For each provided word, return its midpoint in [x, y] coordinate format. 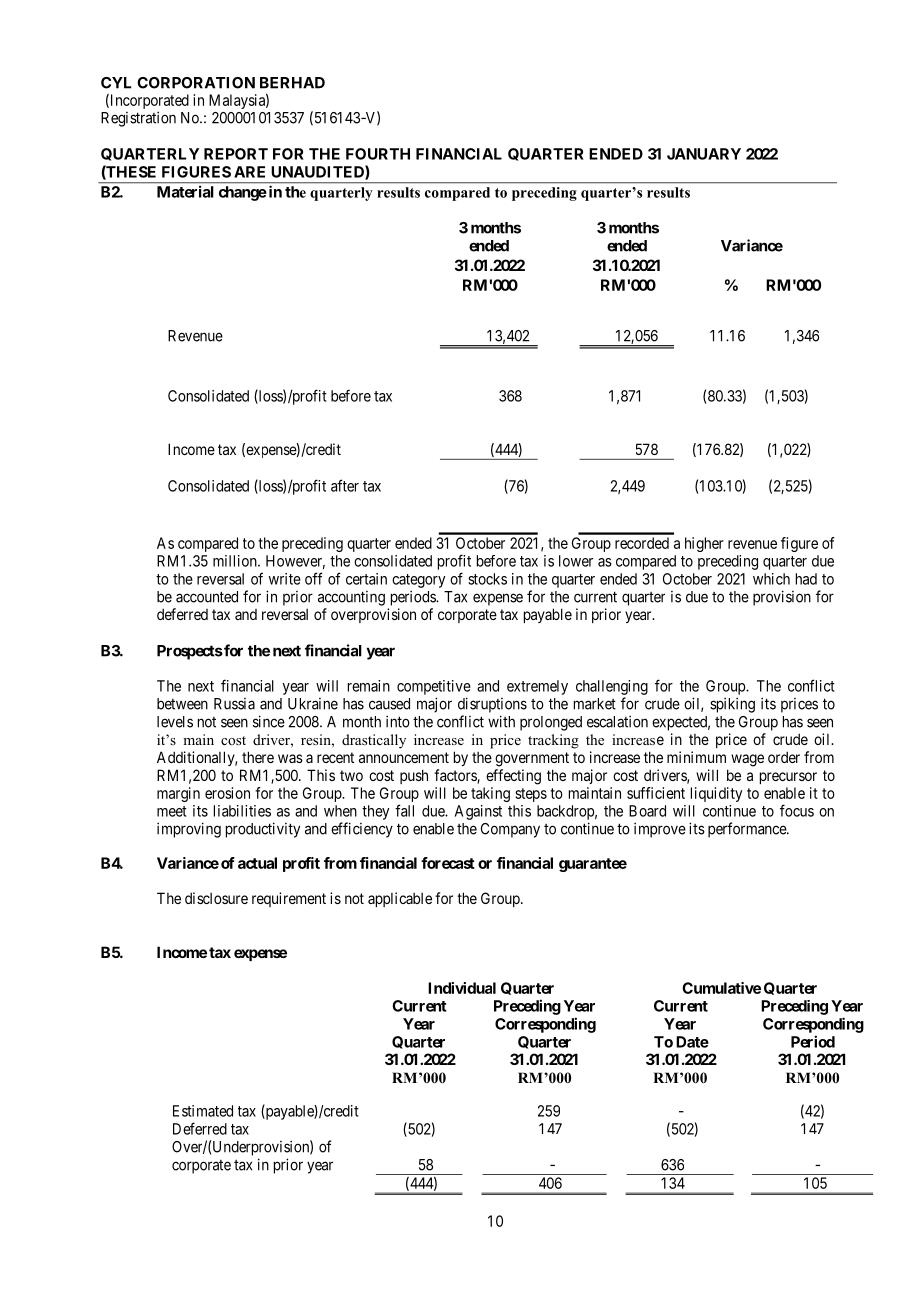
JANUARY [704, 154]
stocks [487, 579]
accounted [207, 597]
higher [704, 544]
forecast [448, 863]
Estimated [203, 1111]
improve [660, 830]
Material [185, 192]
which [771, 579]
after [345, 485]
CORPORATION [196, 83]
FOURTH [378, 154]
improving [189, 830]
